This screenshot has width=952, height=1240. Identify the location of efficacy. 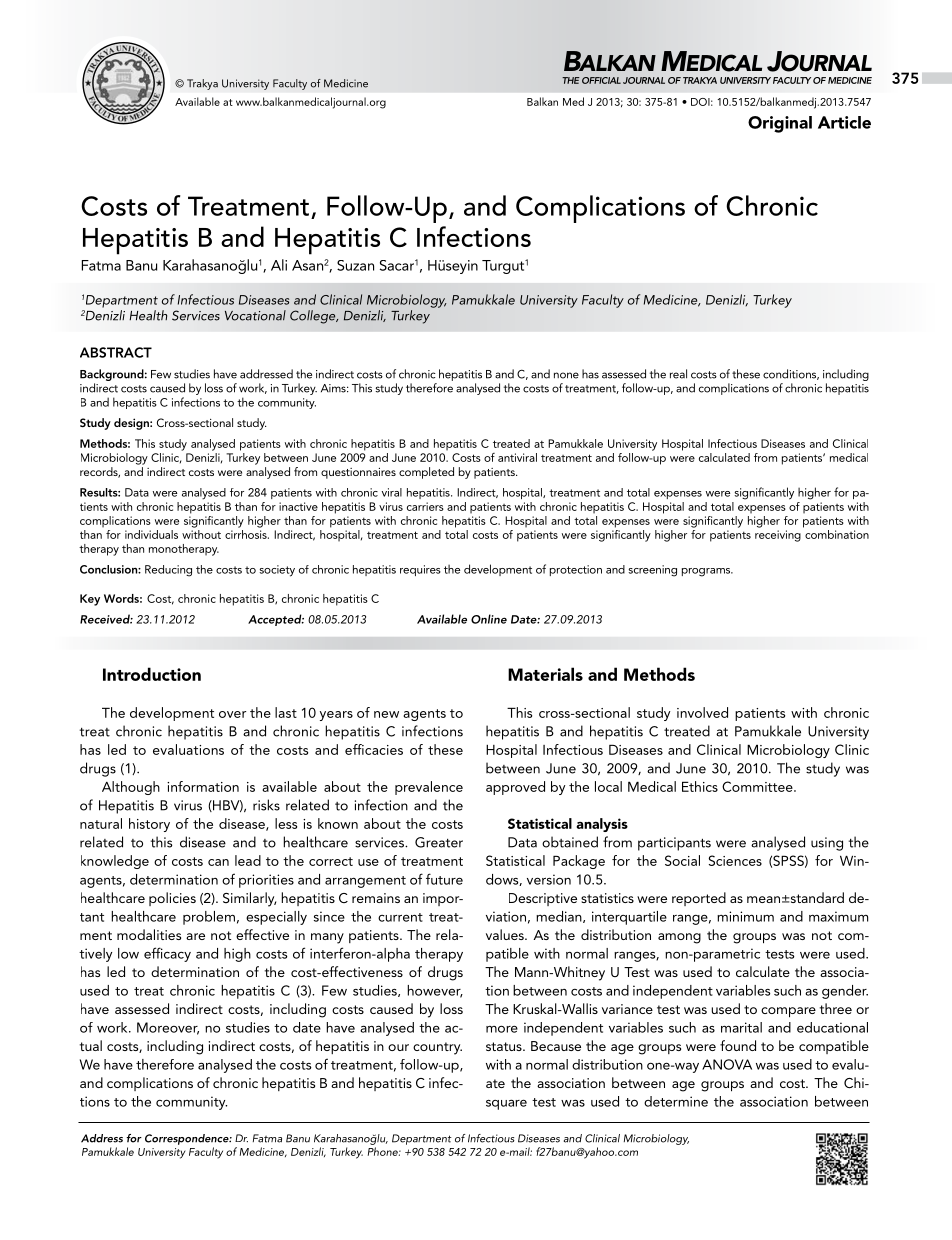
(167, 954).
